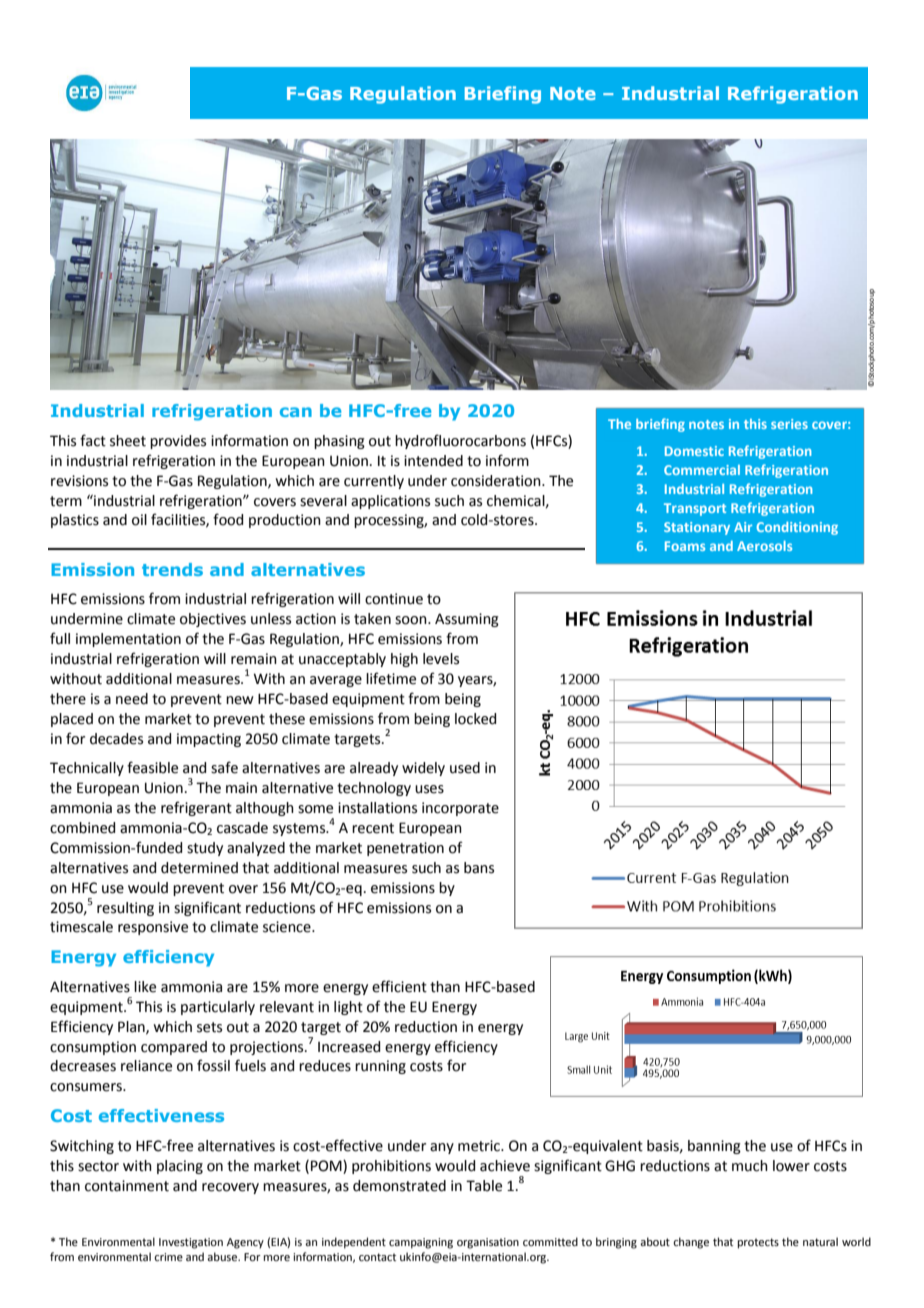  I want to click on intended, so click(433, 461).
